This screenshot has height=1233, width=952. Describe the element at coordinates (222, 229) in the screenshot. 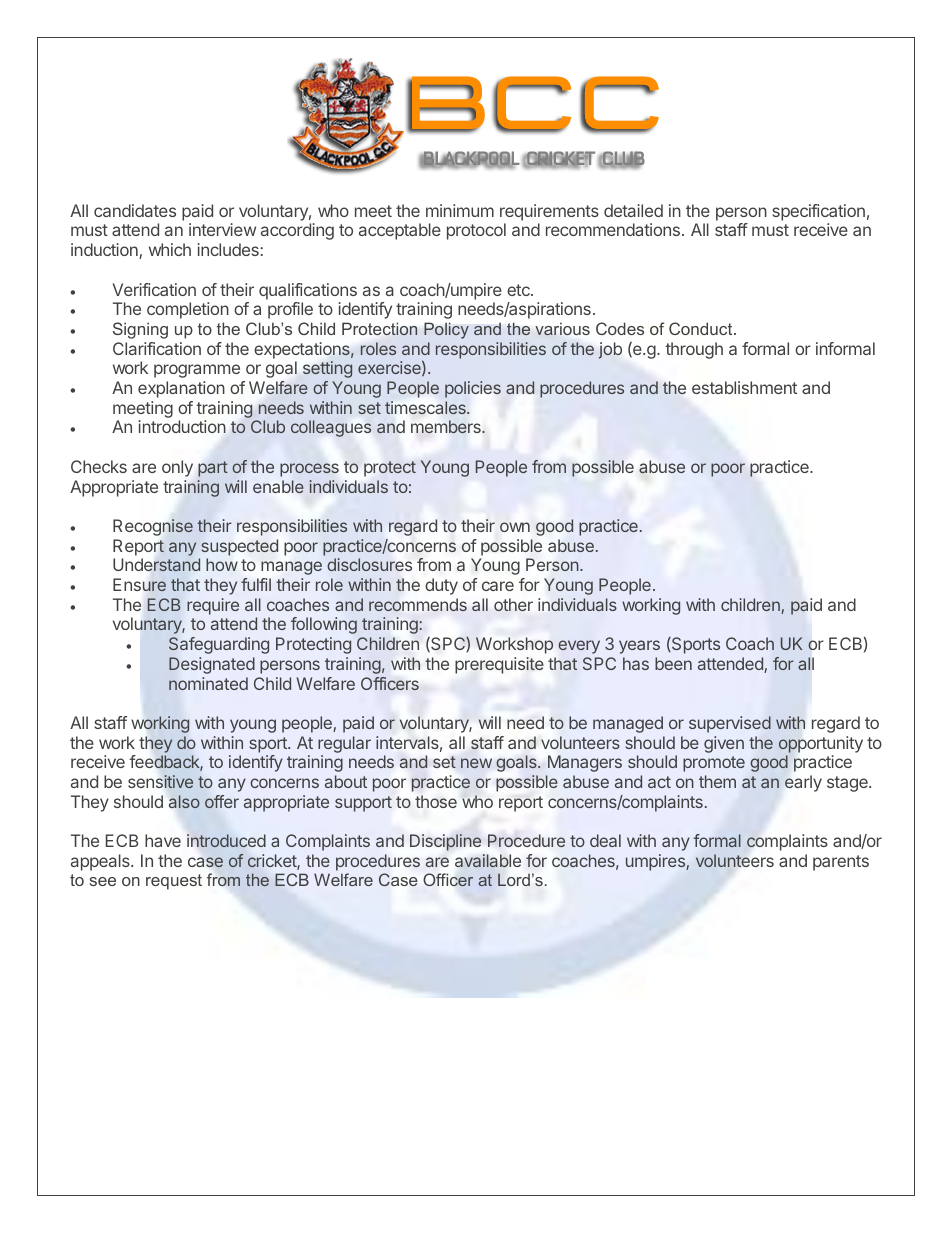

I see `interview` at that location.
